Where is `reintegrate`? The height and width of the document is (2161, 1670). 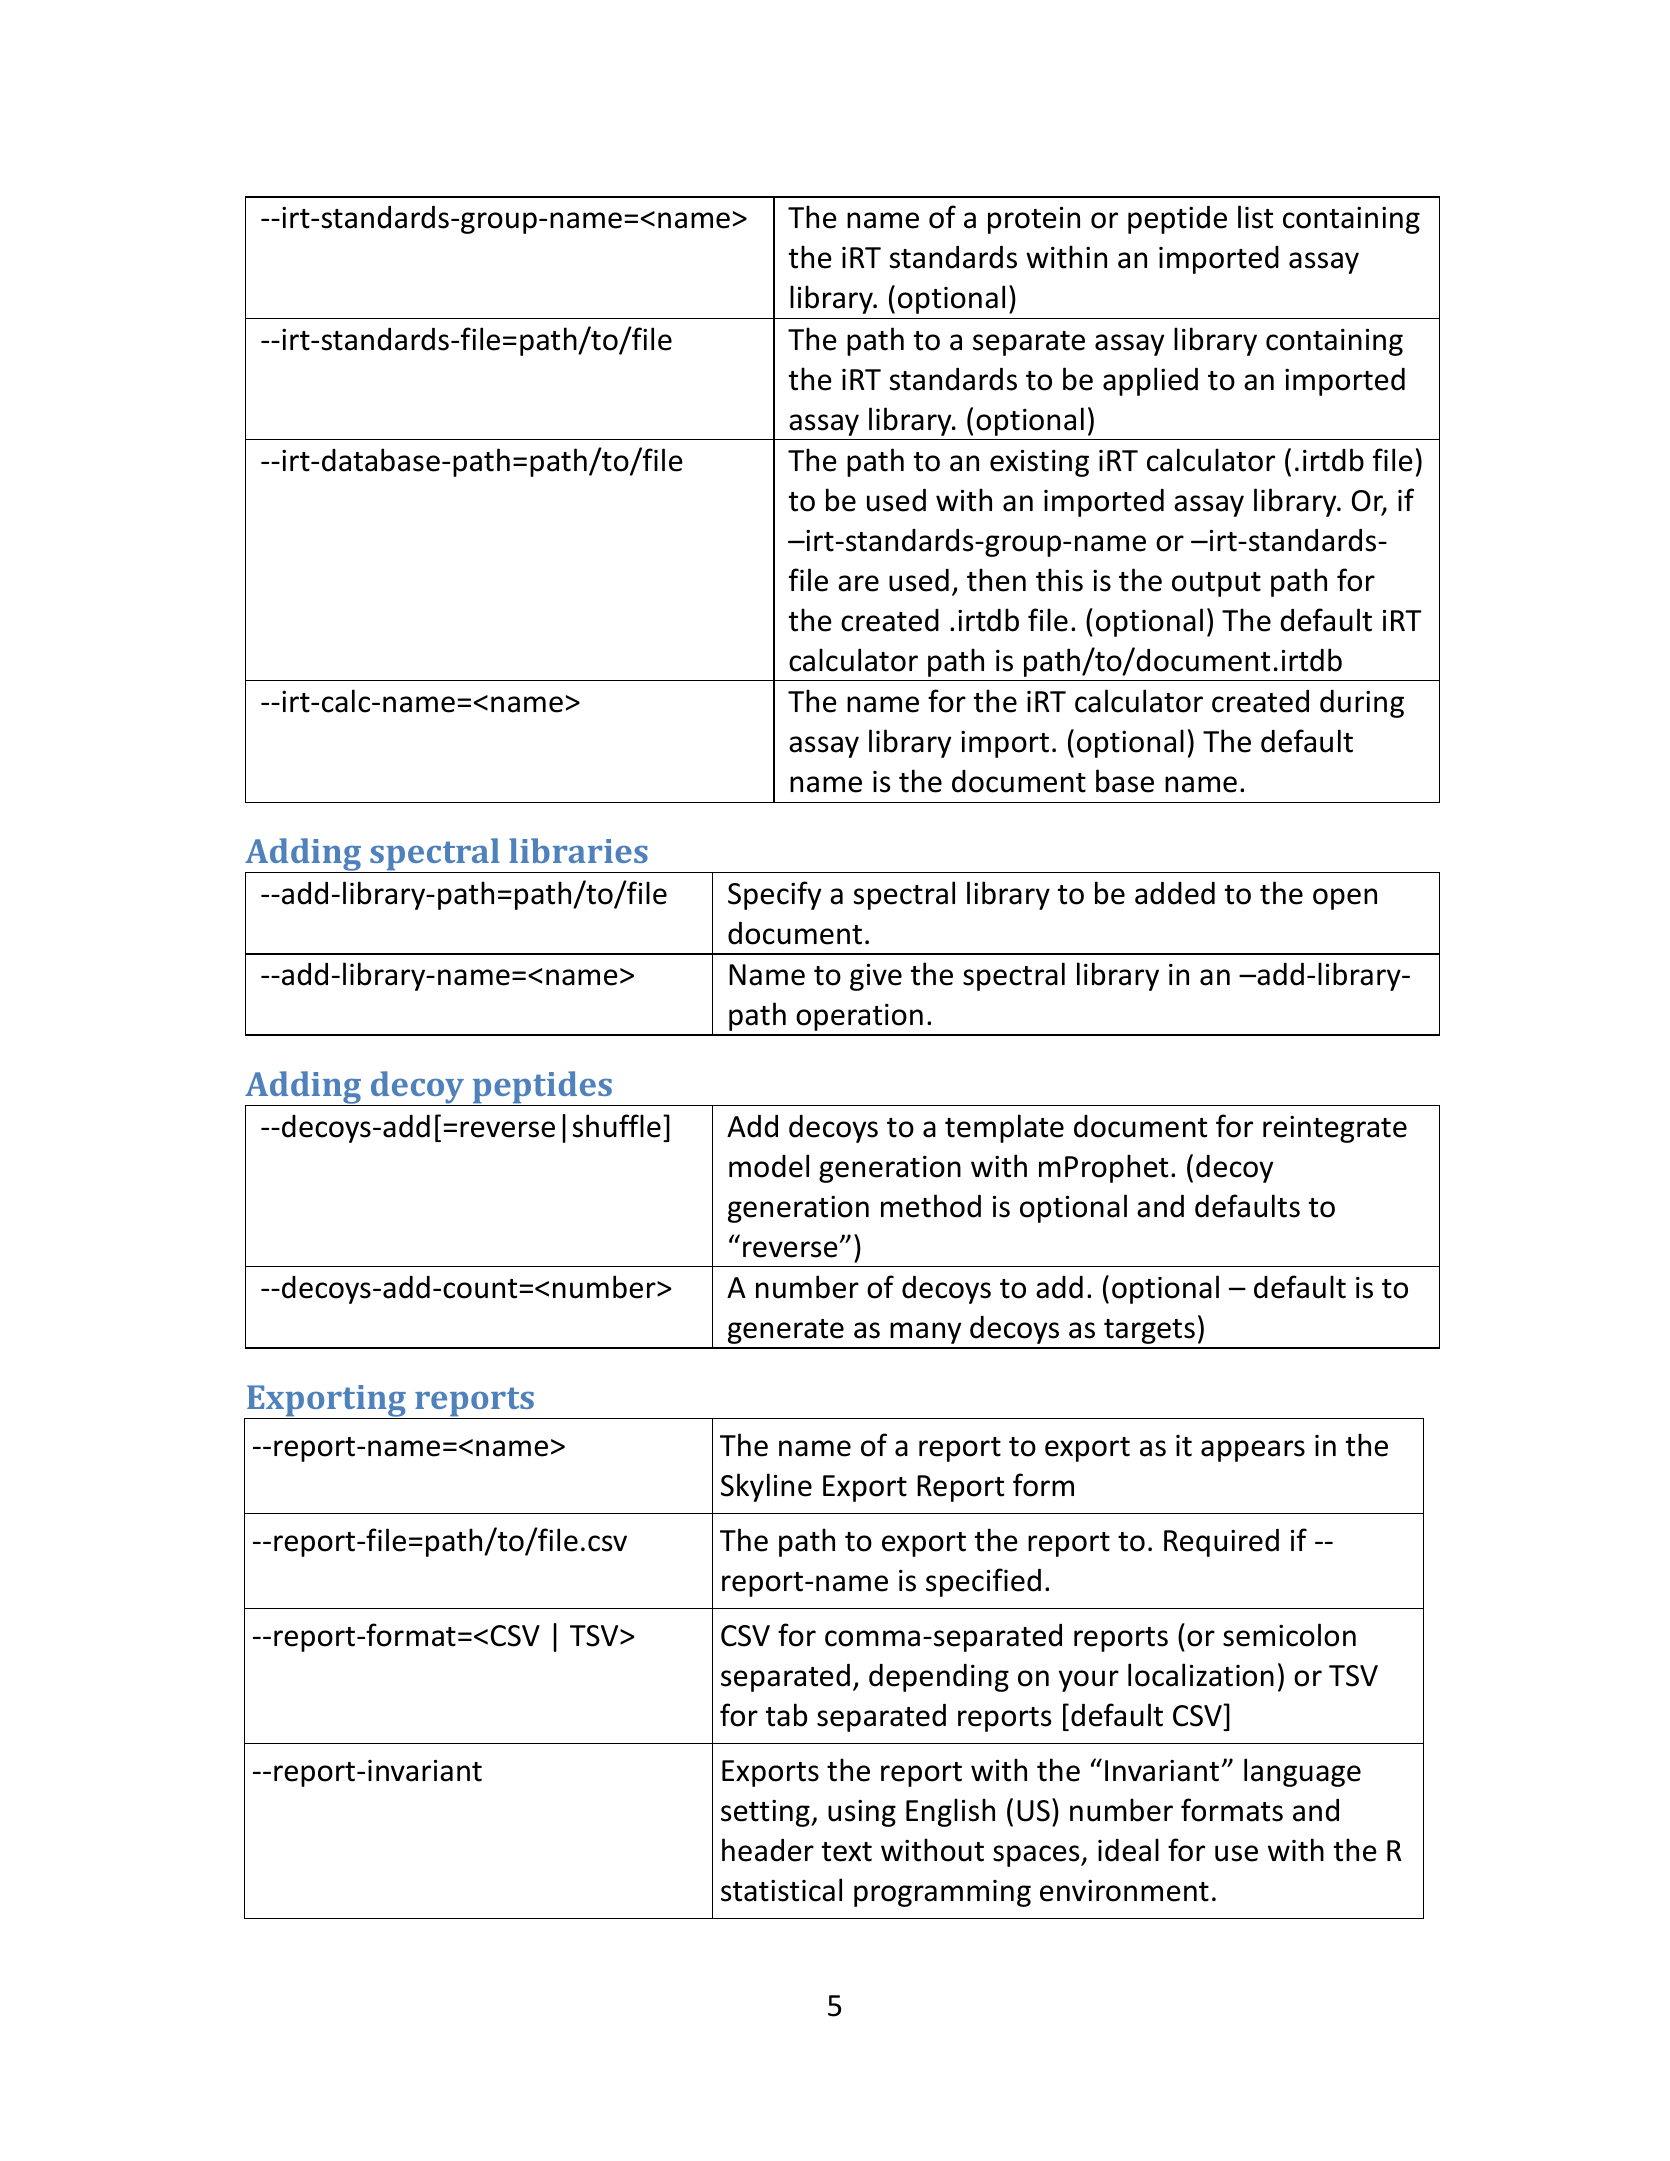 reintegrate is located at coordinates (1335, 1129).
